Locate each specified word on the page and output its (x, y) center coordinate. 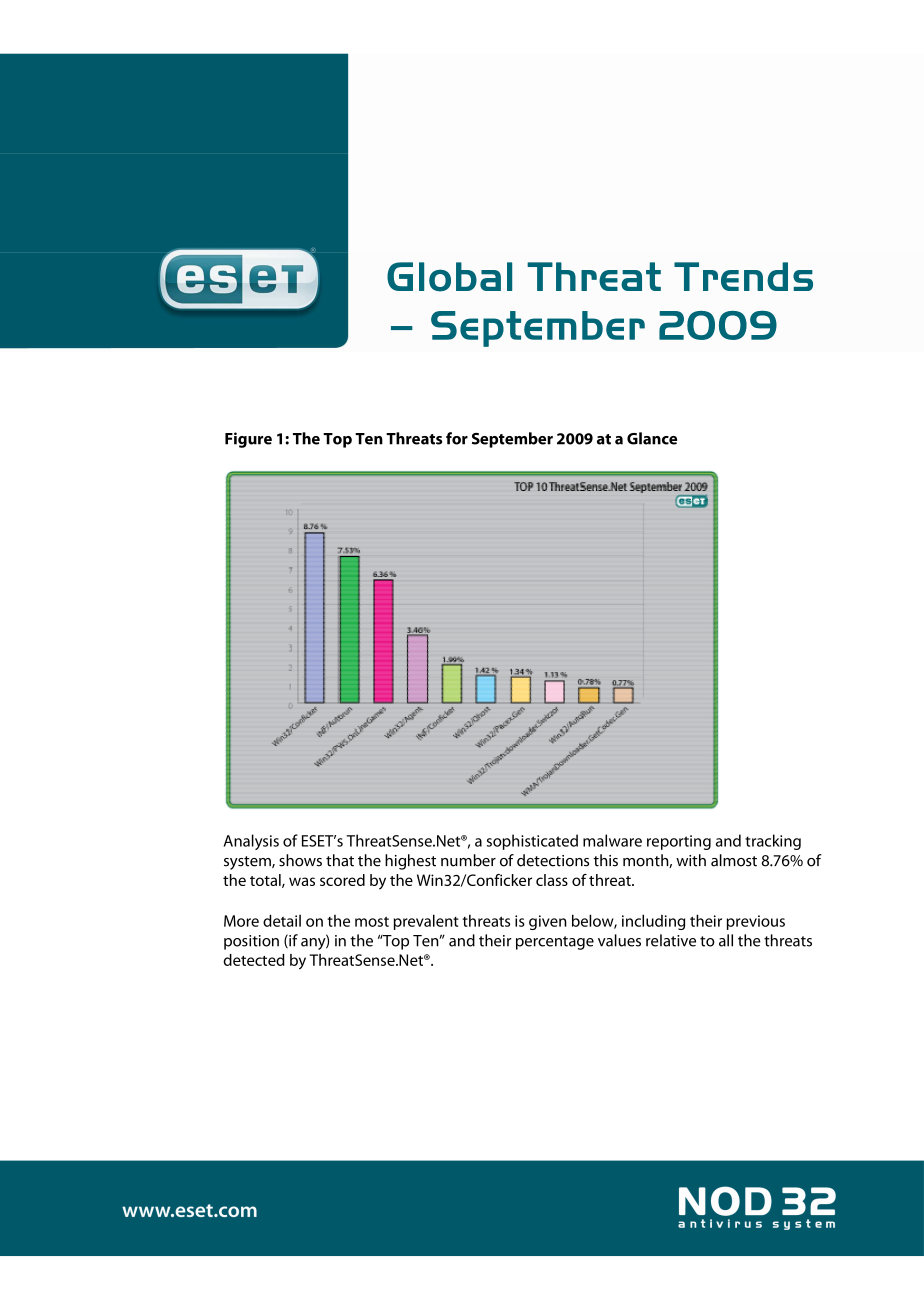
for (457, 438)
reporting (679, 842)
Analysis (251, 842)
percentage (555, 943)
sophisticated (532, 842)
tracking (773, 842)
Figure (248, 440)
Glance (652, 438)
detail (282, 920)
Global (449, 277)
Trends (743, 276)
